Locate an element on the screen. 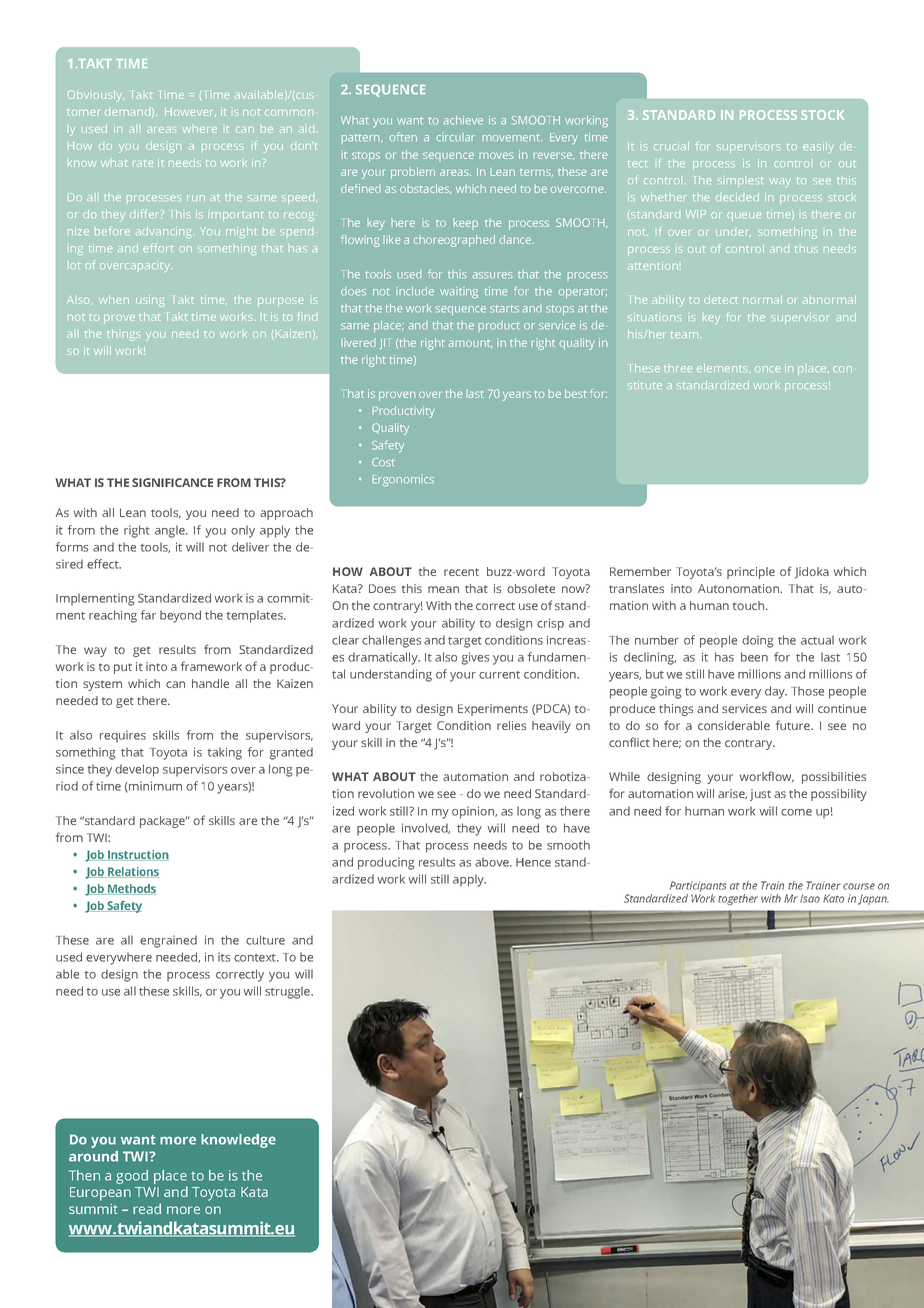 Image resolution: width=924 pixels, height=1308 pixels. achieve is located at coordinates (463, 120).
